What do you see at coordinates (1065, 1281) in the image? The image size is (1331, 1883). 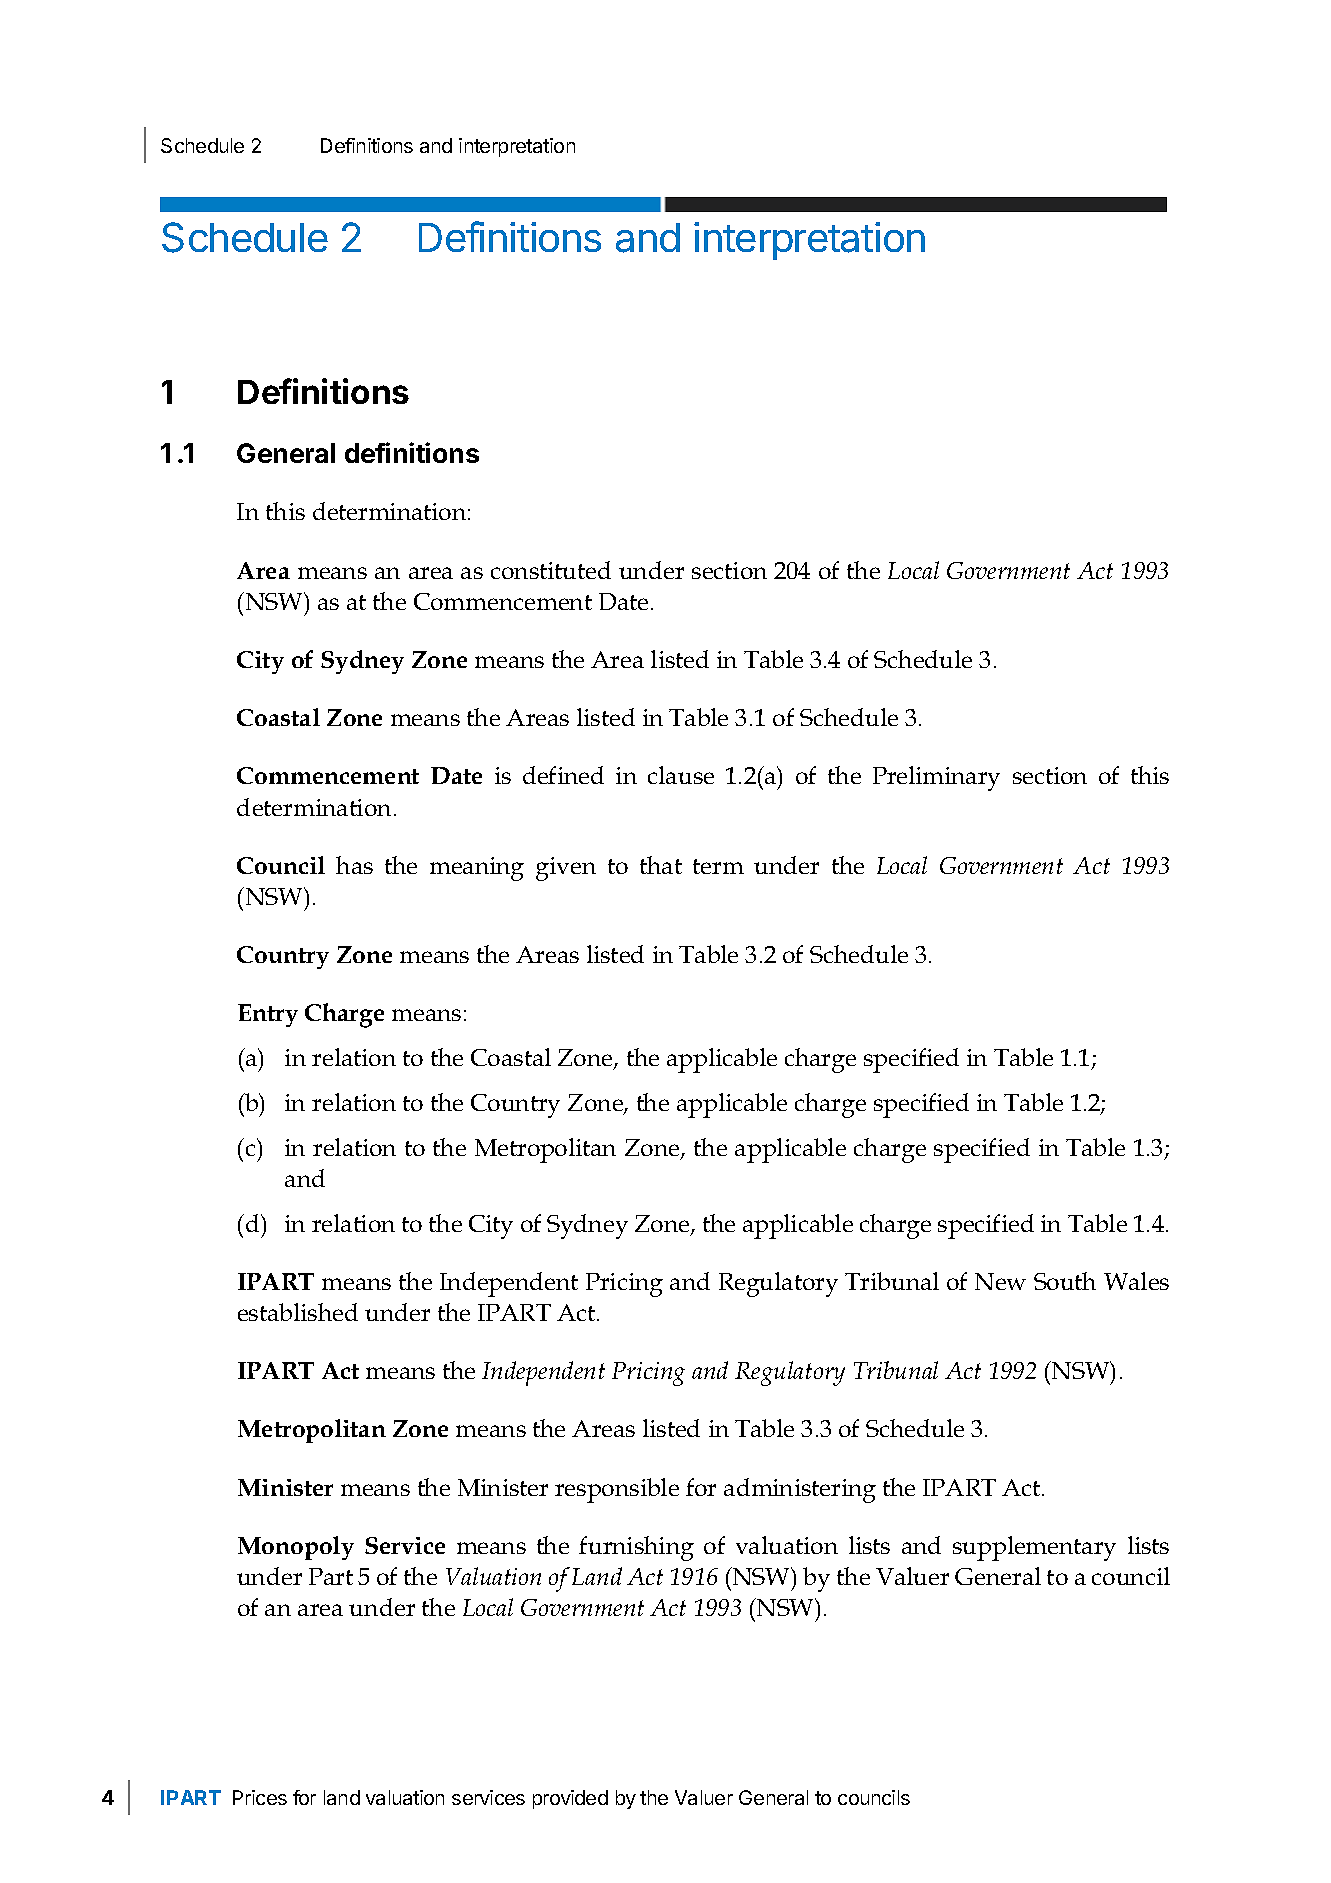 I see `South` at bounding box center [1065, 1281].
